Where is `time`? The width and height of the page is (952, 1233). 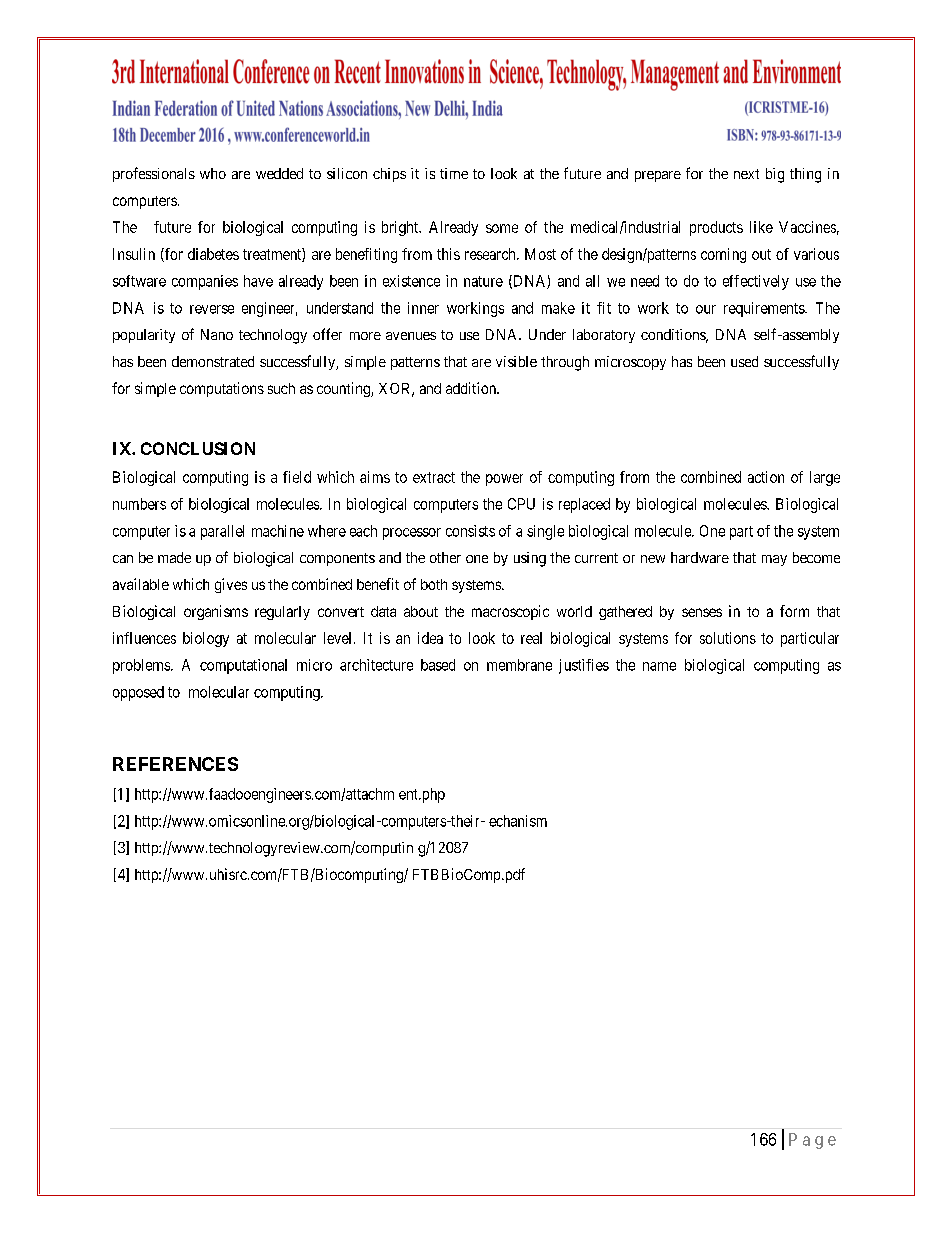
time is located at coordinates (454, 173).
